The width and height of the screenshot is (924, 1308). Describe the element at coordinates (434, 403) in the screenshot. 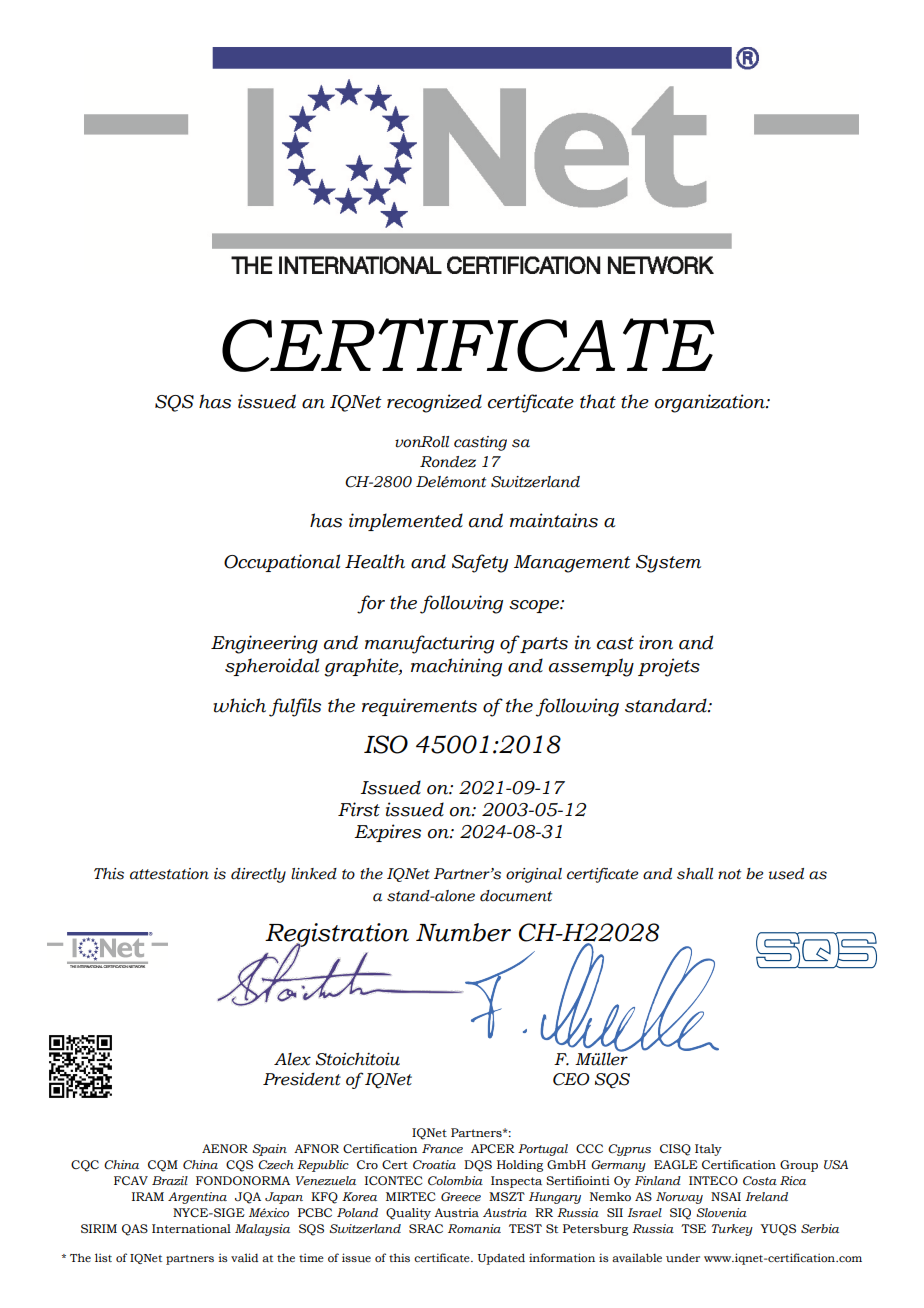

I see `recognized` at that location.
